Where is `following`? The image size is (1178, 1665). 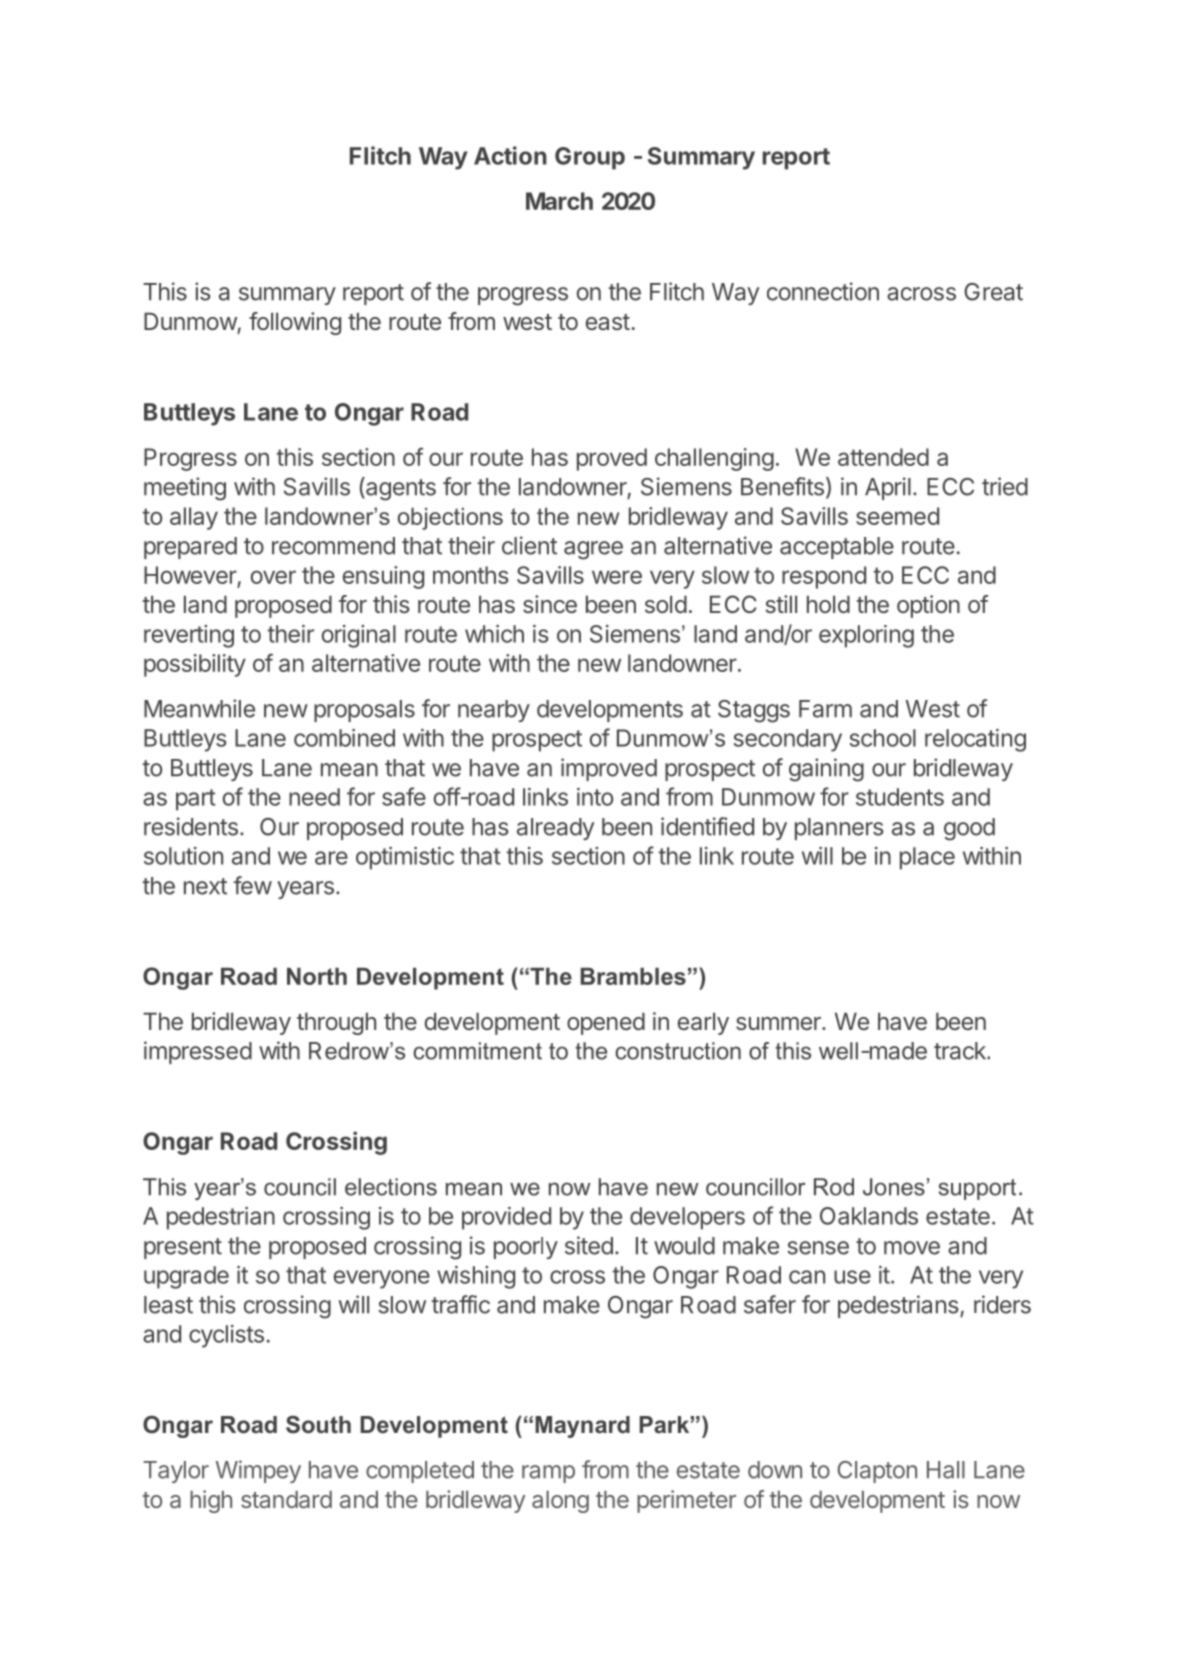 following is located at coordinates (295, 323).
